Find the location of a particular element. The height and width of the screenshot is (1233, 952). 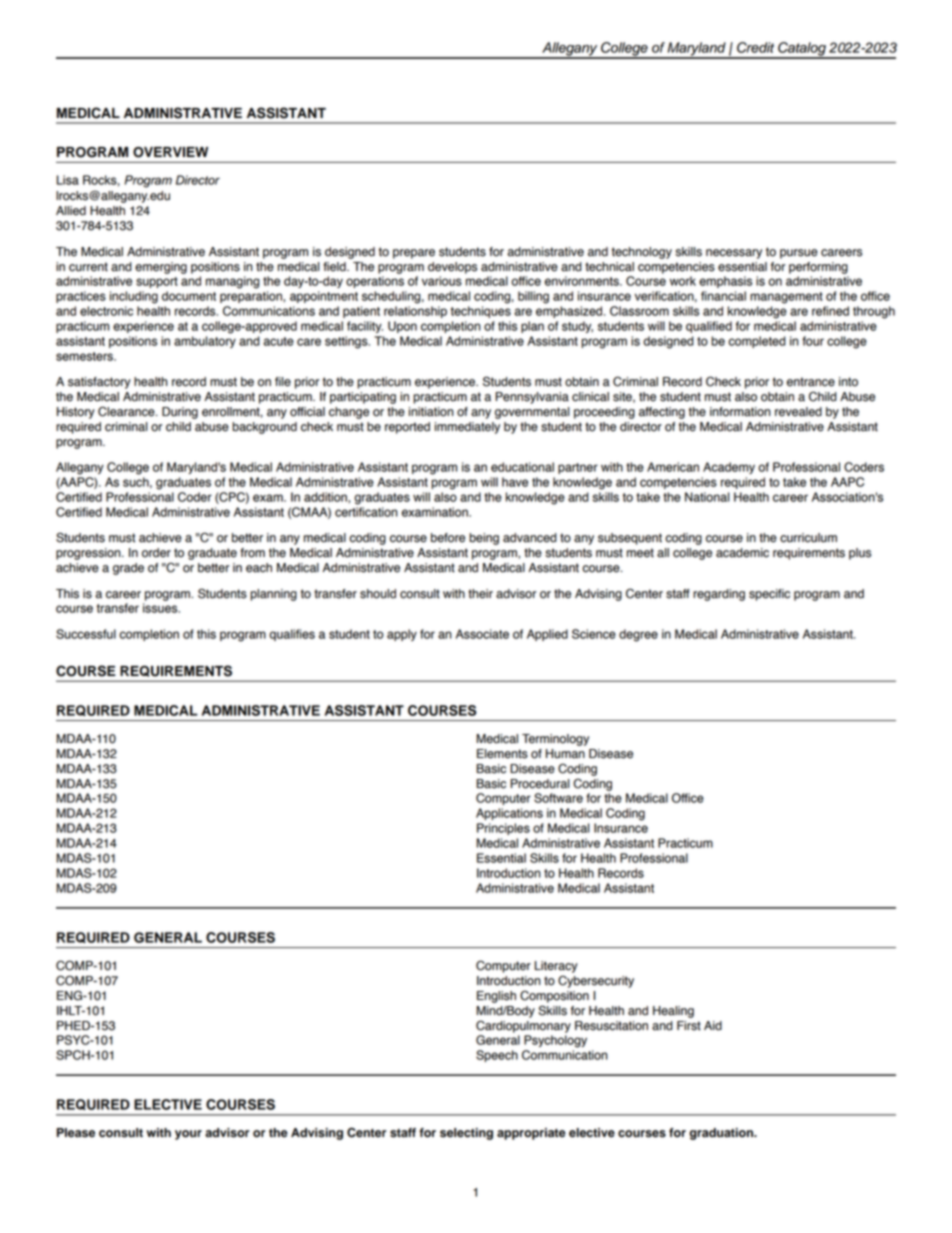

immediately is located at coordinates (467, 428).
